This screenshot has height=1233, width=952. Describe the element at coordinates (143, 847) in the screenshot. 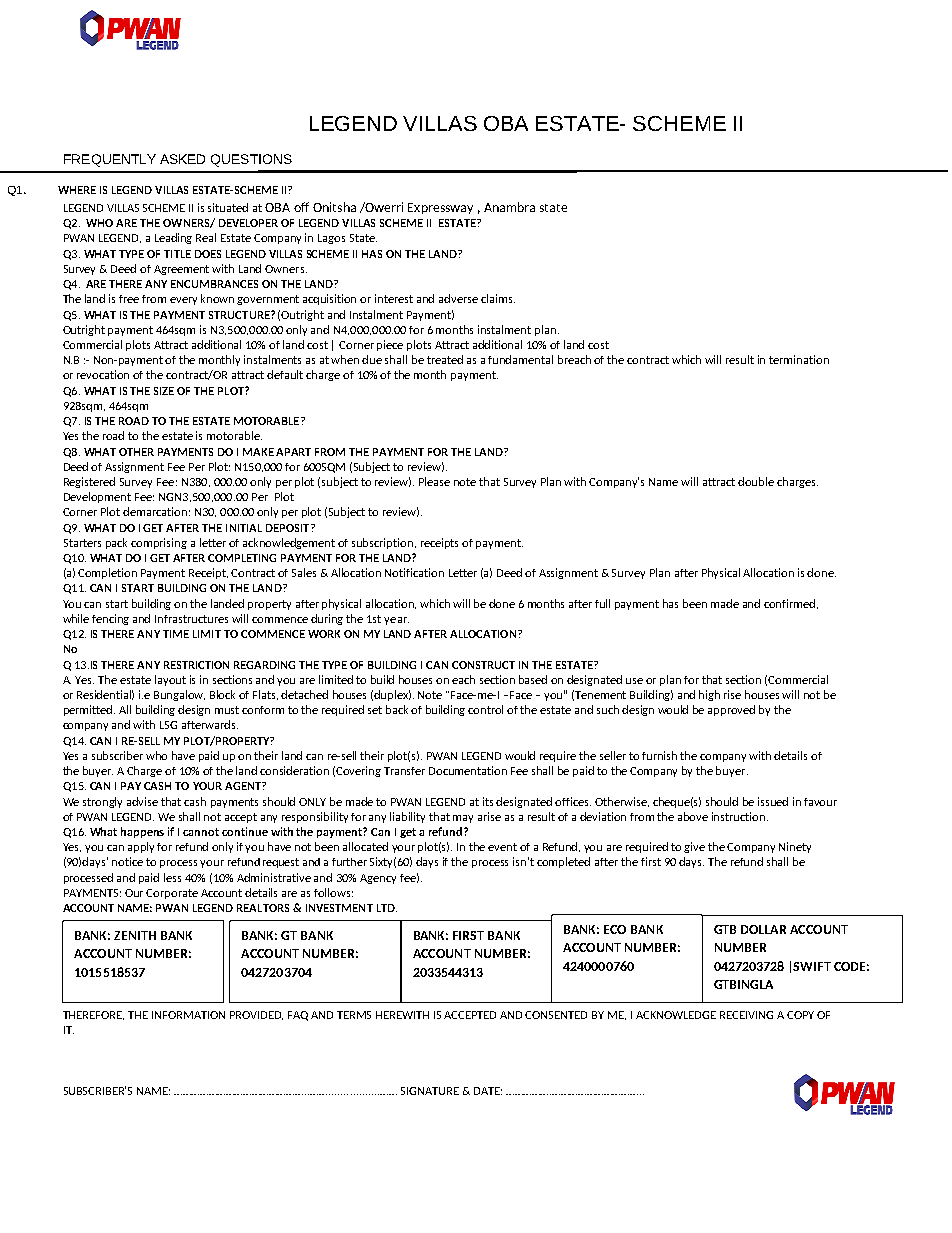

I see `apply` at that location.
